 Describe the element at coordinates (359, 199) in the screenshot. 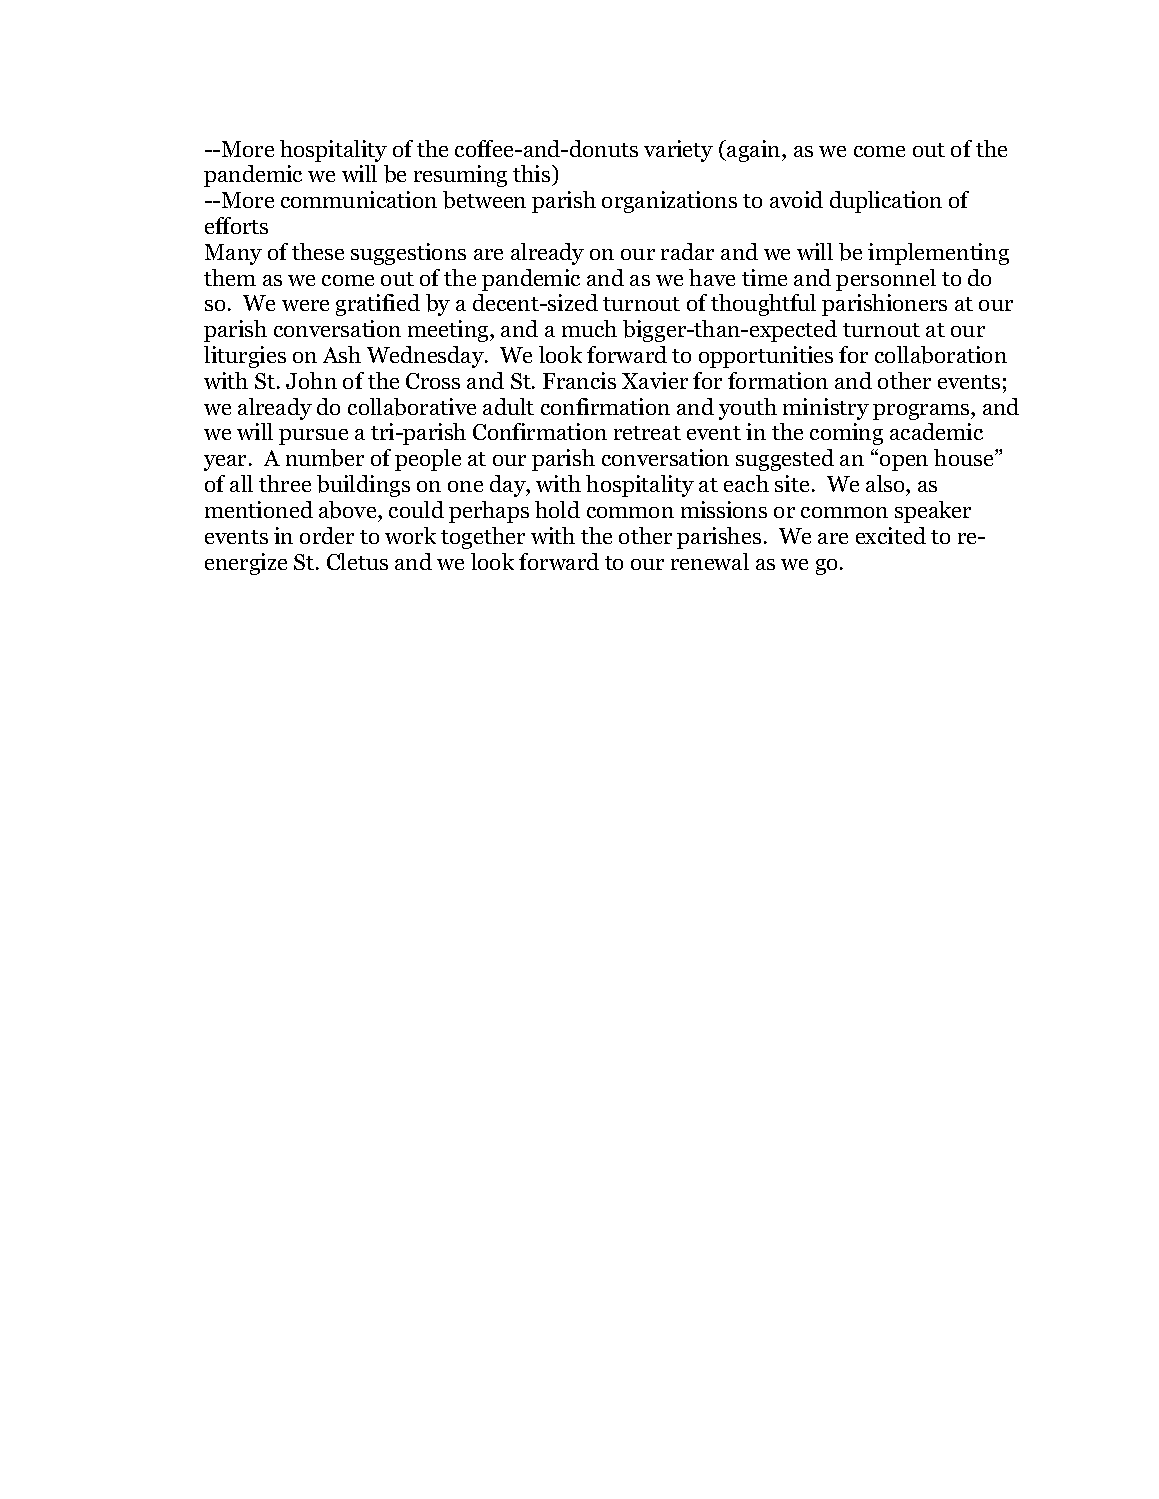

I see `communication` at that location.
